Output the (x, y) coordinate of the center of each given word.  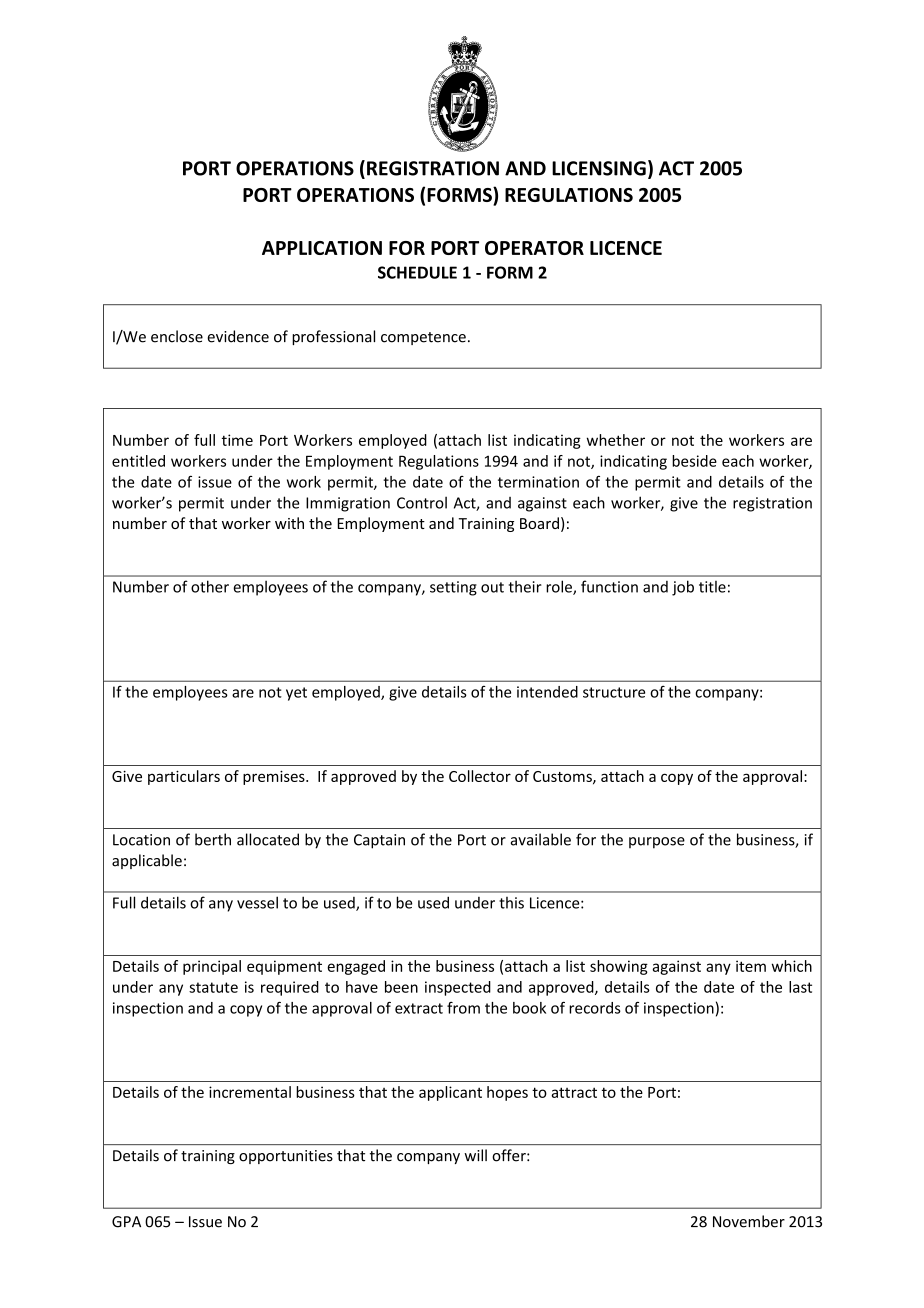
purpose (657, 843)
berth (213, 839)
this (511, 903)
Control (422, 502)
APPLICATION (322, 248)
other (210, 586)
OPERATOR (534, 248)
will (475, 1155)
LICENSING (599, 168)
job (683, 588)
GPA (126, 1222)
